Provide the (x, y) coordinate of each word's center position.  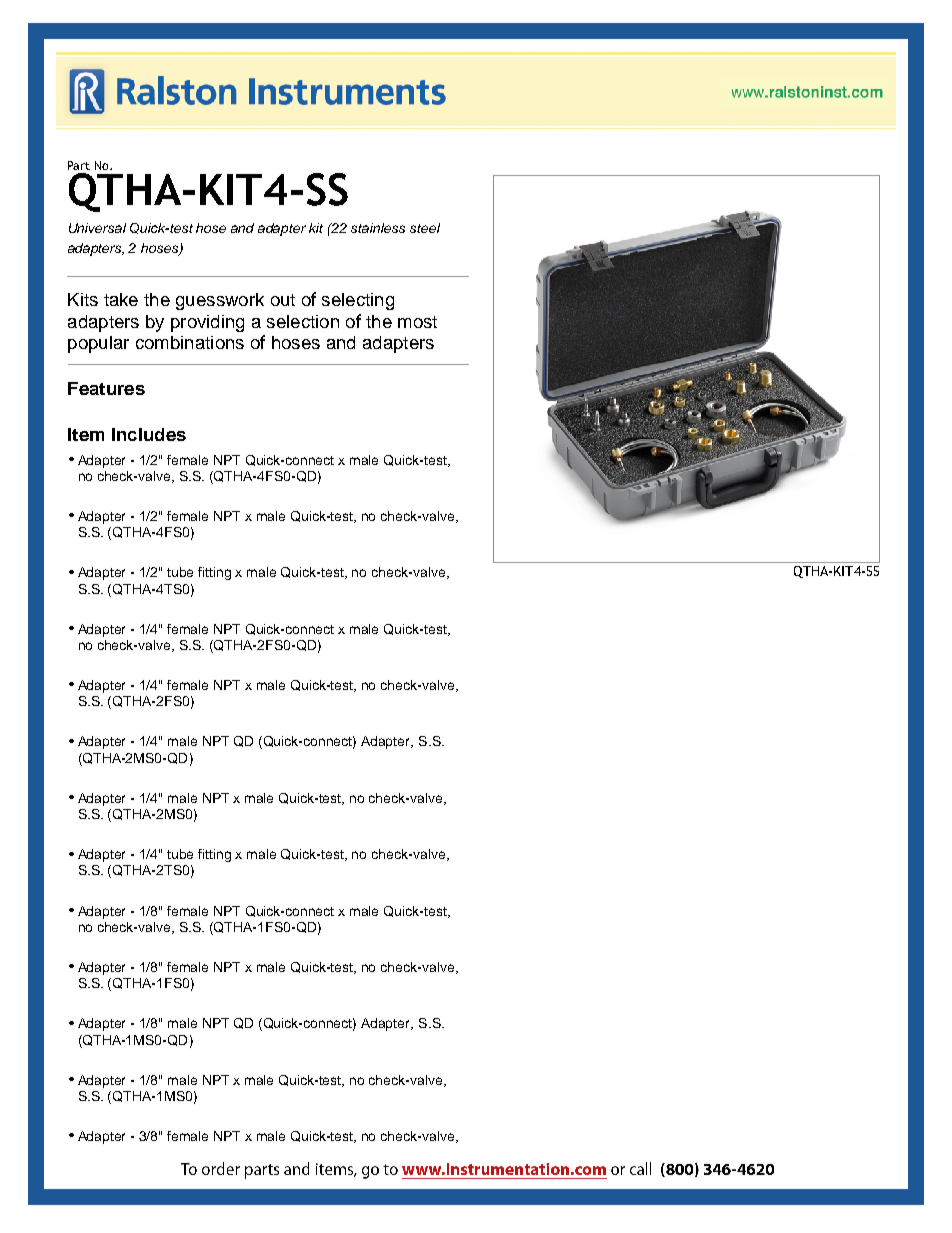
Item (86, 434)
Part (79, 165)
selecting (358, 301)
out (283, 300)
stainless (378, 228)
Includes (149, 434)
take (121, 299)
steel (425, 228)
